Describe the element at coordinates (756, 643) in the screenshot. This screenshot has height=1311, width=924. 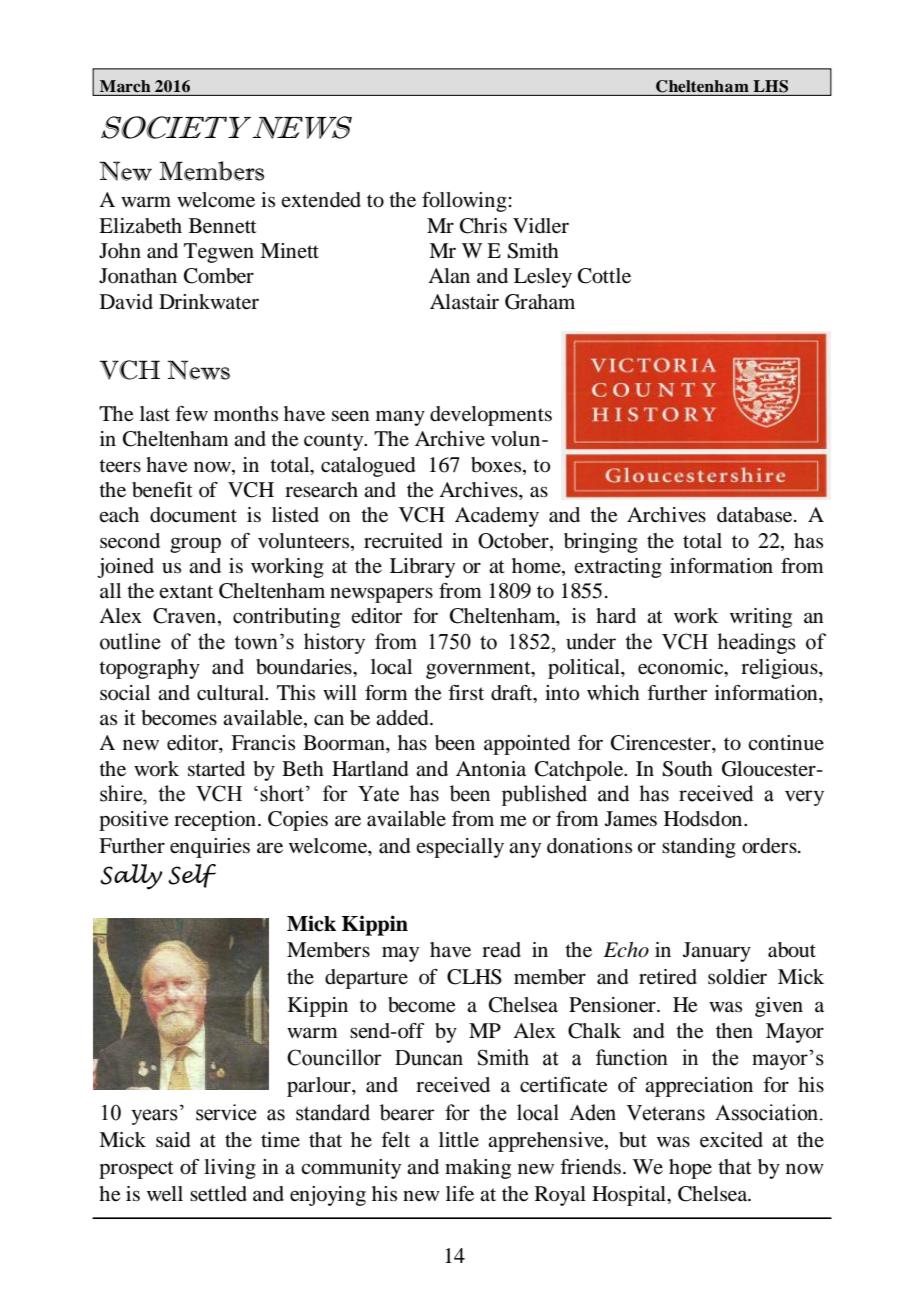
I see `headings` at that location.
